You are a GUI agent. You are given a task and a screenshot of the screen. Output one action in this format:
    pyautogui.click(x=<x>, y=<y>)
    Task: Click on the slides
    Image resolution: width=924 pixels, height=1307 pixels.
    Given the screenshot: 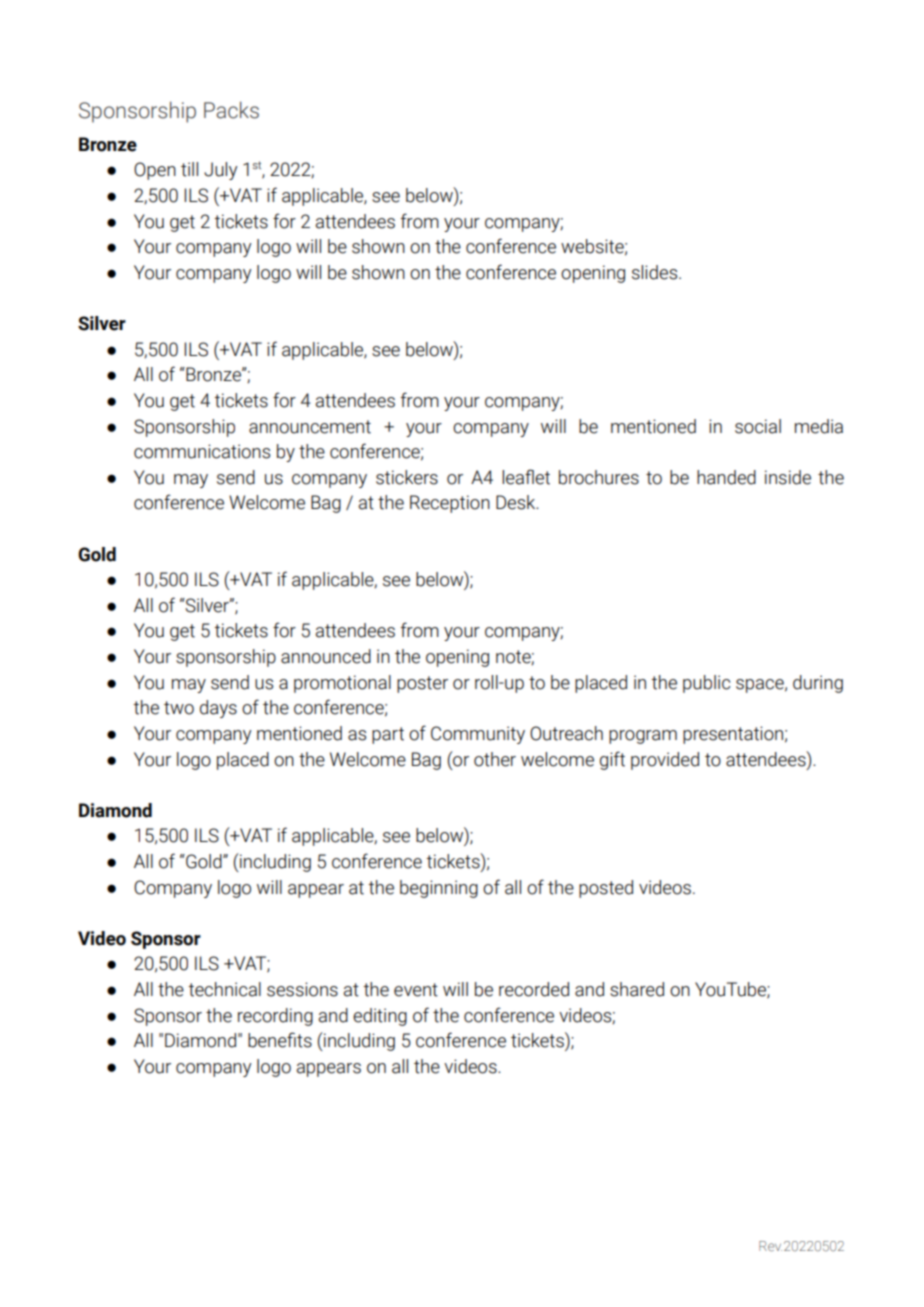 What is the action you would take?
    pyautogui.click(x=656, y=272)
